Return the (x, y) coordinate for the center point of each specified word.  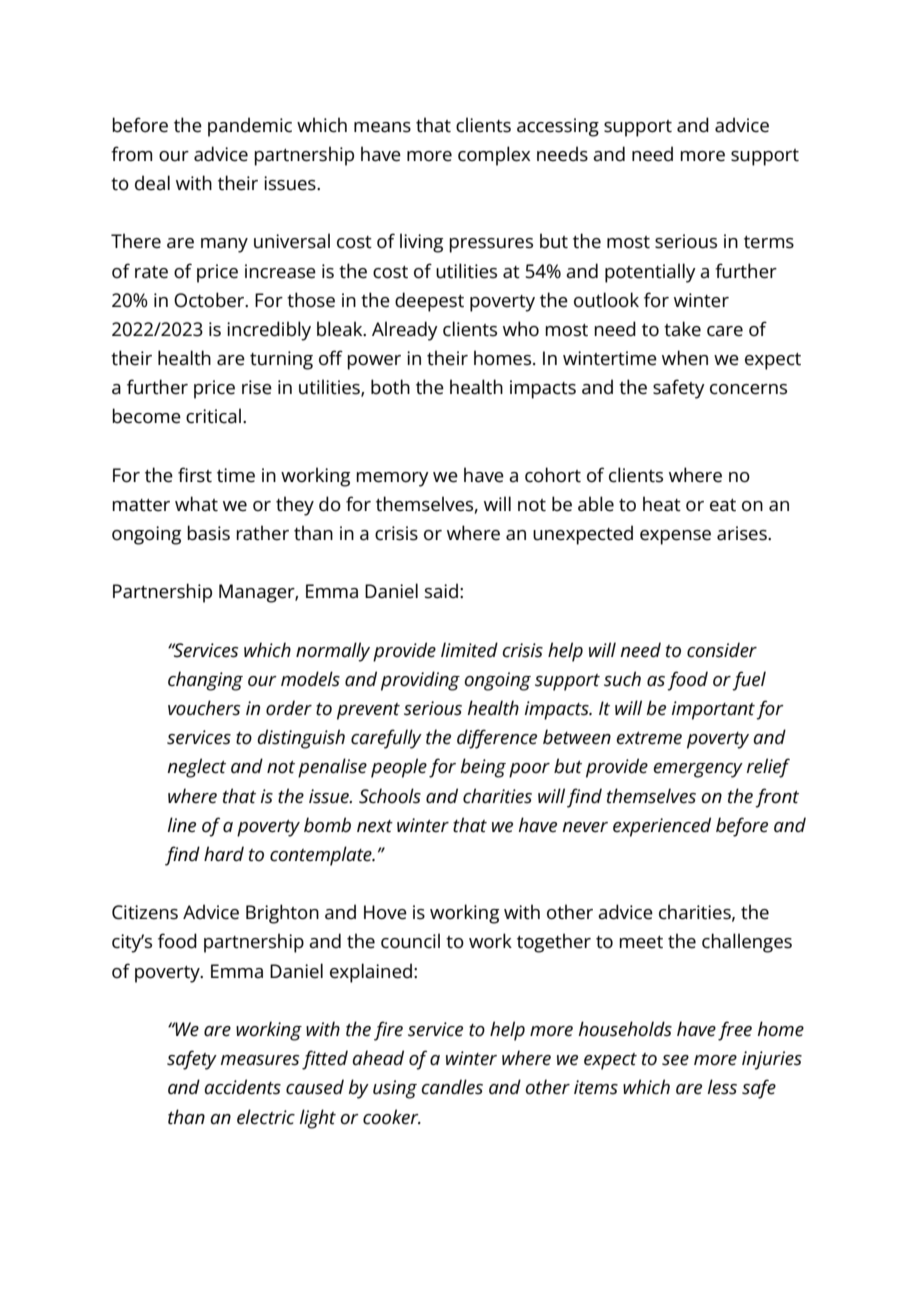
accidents (242, 1087)
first (195, 475)
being (483, 768)
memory (392, 479)
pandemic (250, 127)
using (395, 1089)
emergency (698, 770)
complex (494, 156)
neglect (196, 768)
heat (662, 504)
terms (769, 242)
